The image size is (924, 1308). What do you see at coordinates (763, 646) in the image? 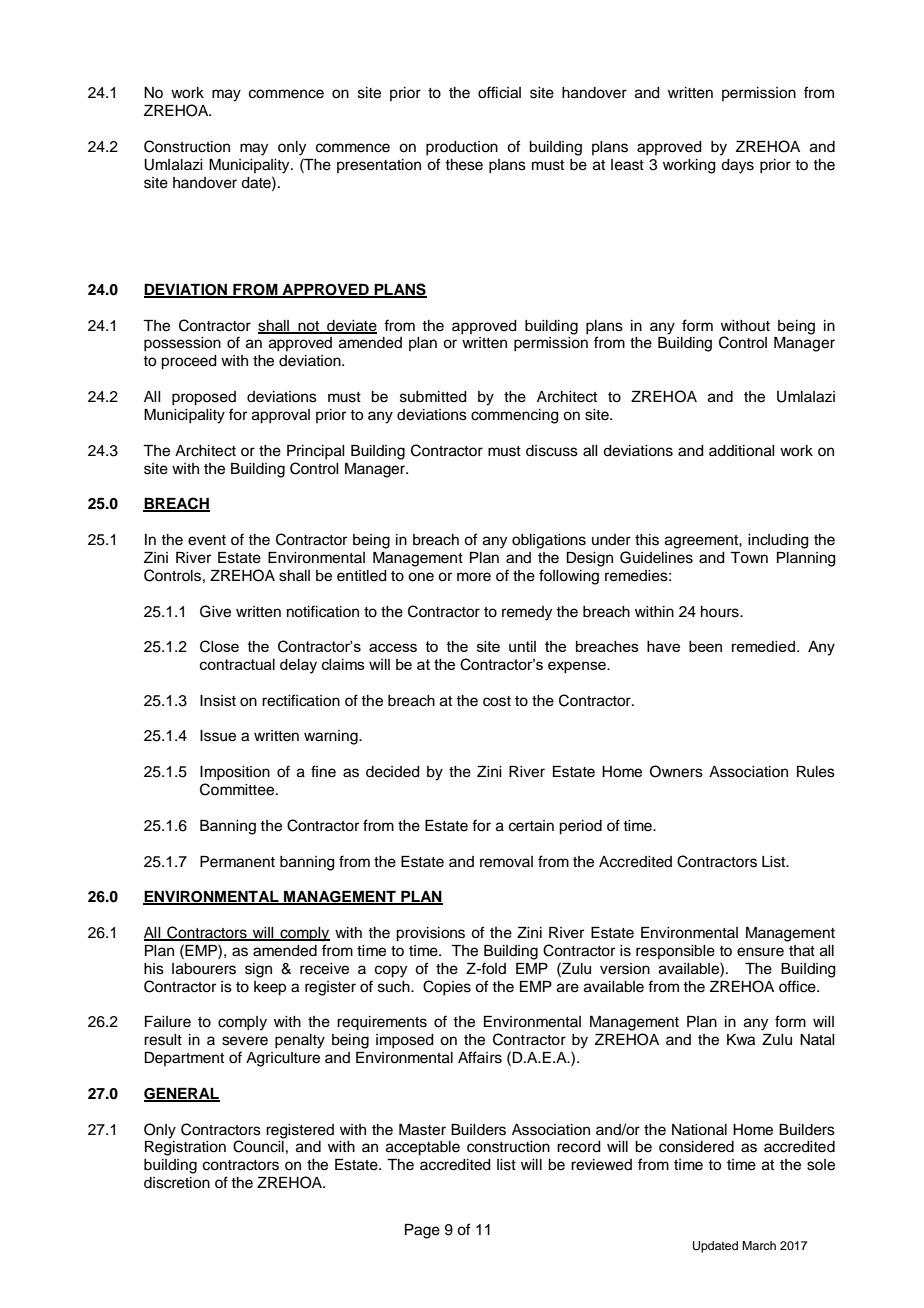
I see `remedied` at bounding box center [763, 646].
